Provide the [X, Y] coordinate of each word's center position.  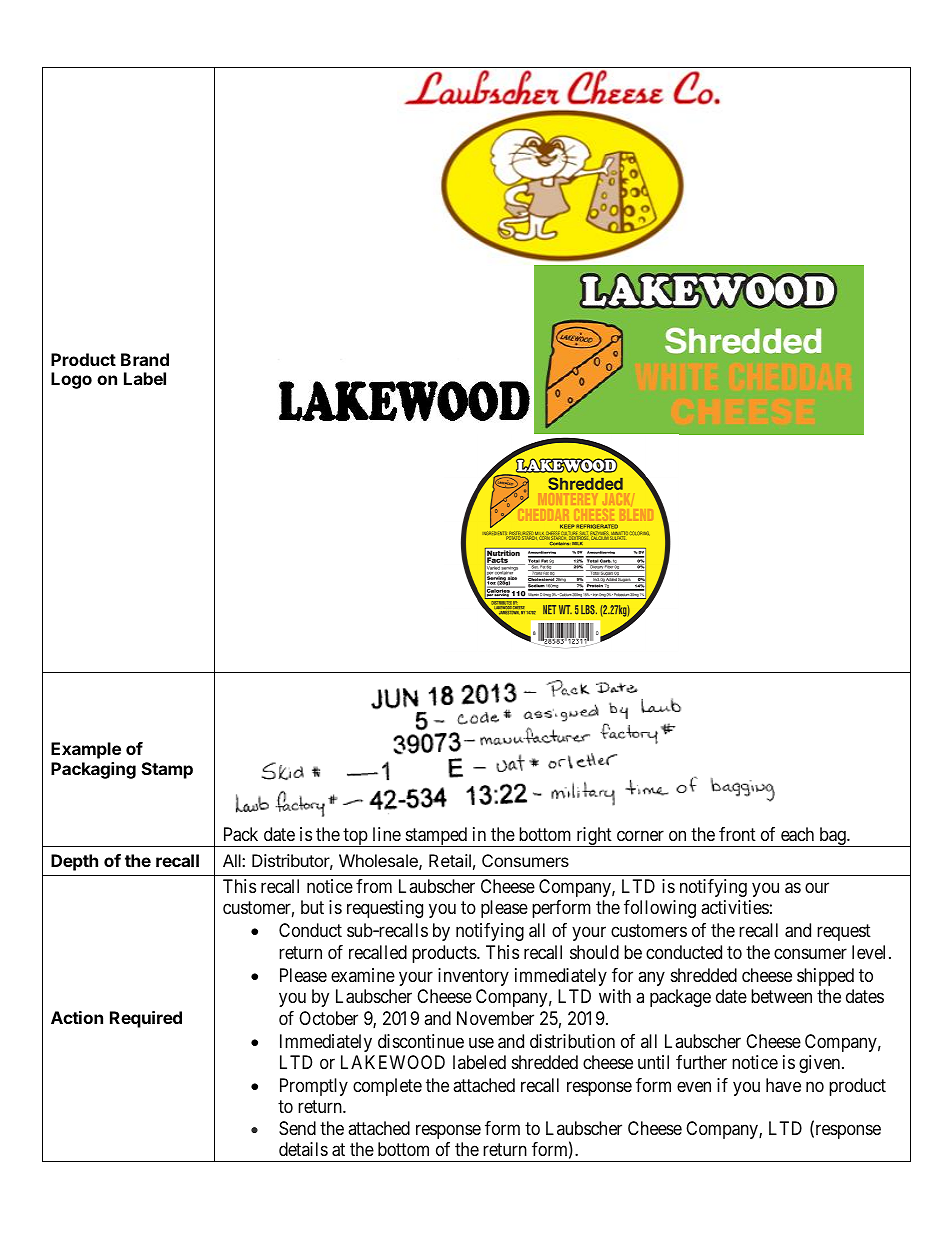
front [737, 834]
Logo [71, 380]
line [387, 834]
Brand [145, 359]
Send [297, 1128]
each [797, 834]
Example [86, 750]
